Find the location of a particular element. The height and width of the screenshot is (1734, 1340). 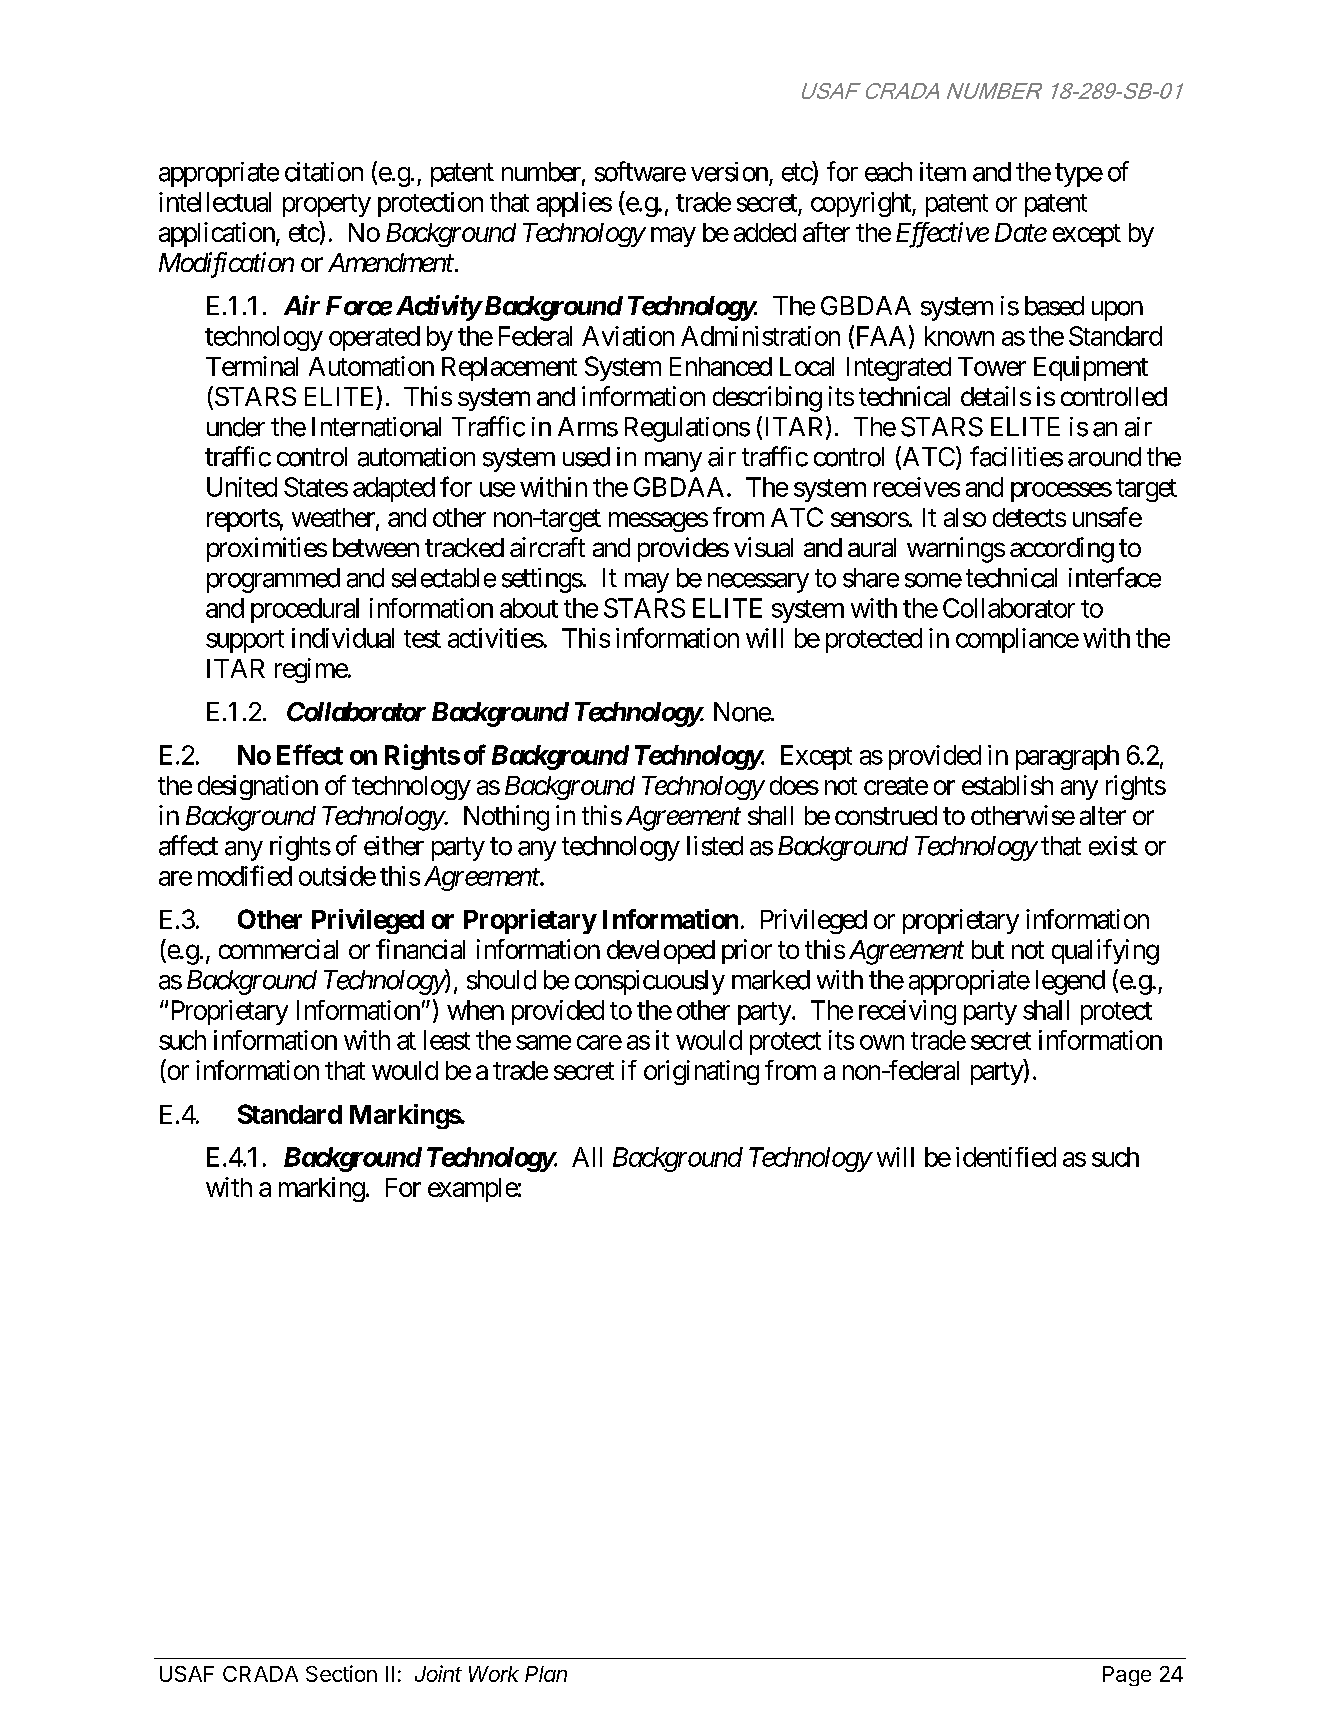

item is located at coordinates (943, 172).
